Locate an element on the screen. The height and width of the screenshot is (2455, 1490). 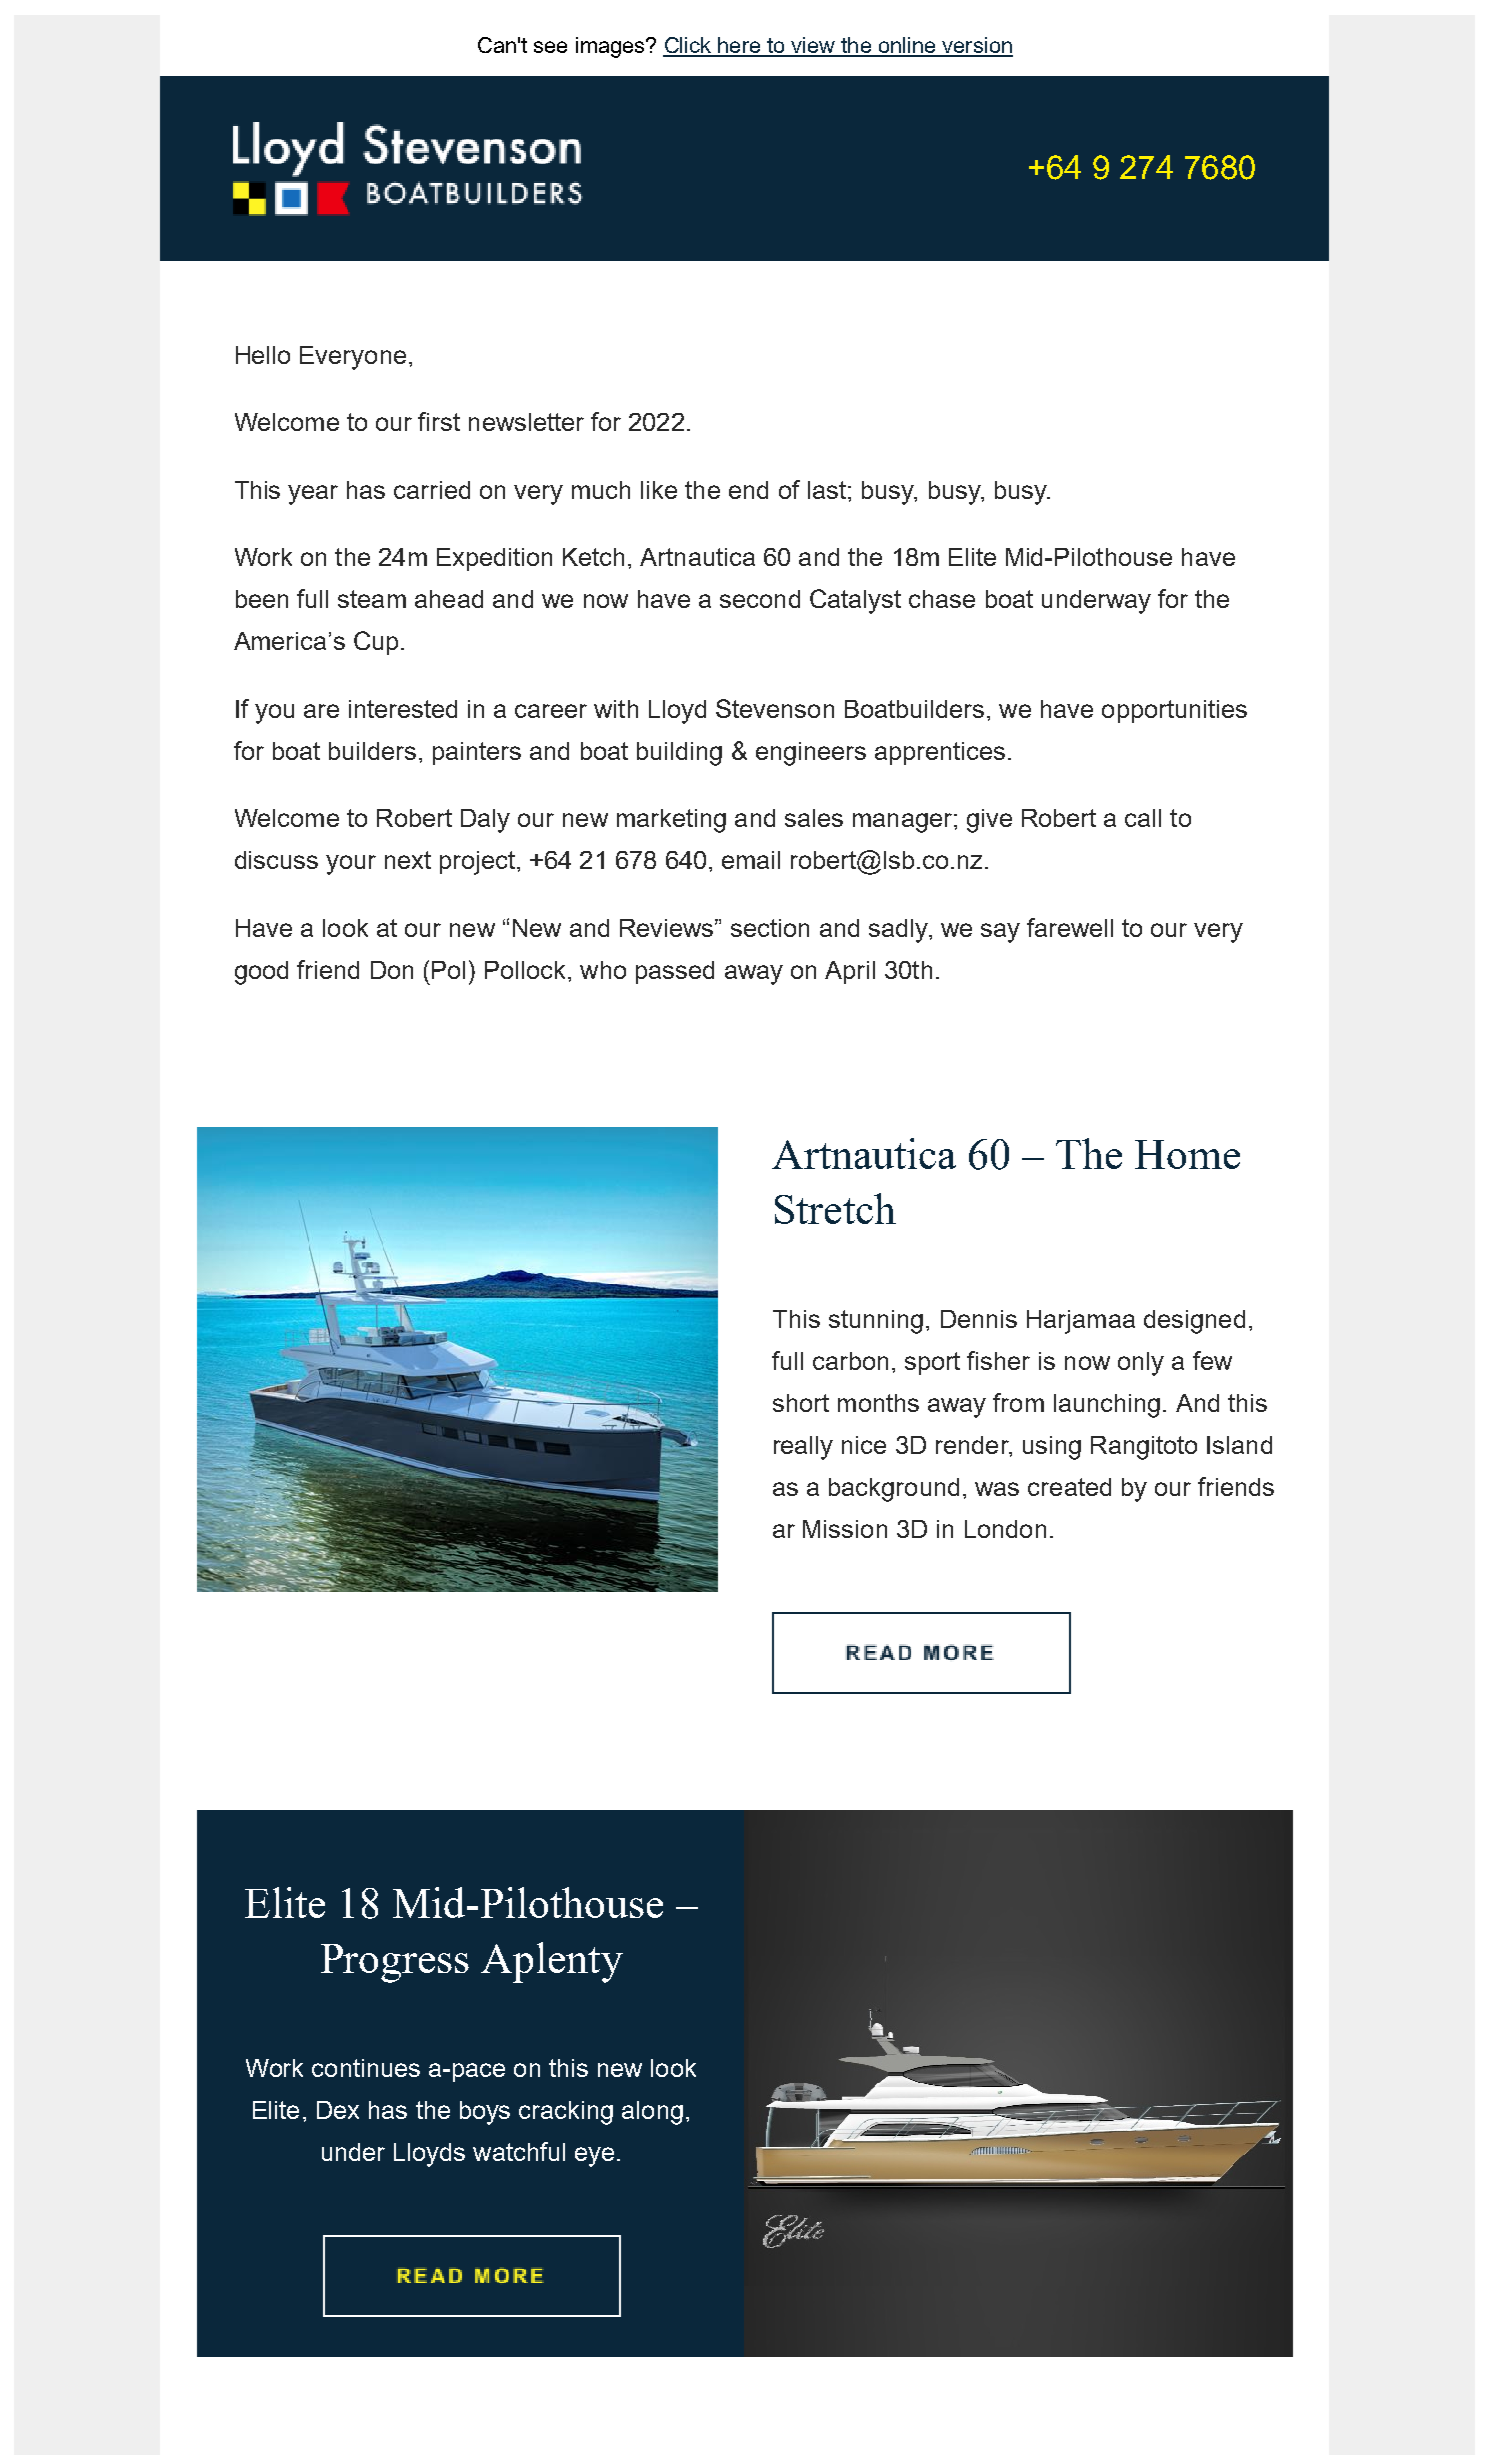
Progress is located at coordinates (395, 1963).
